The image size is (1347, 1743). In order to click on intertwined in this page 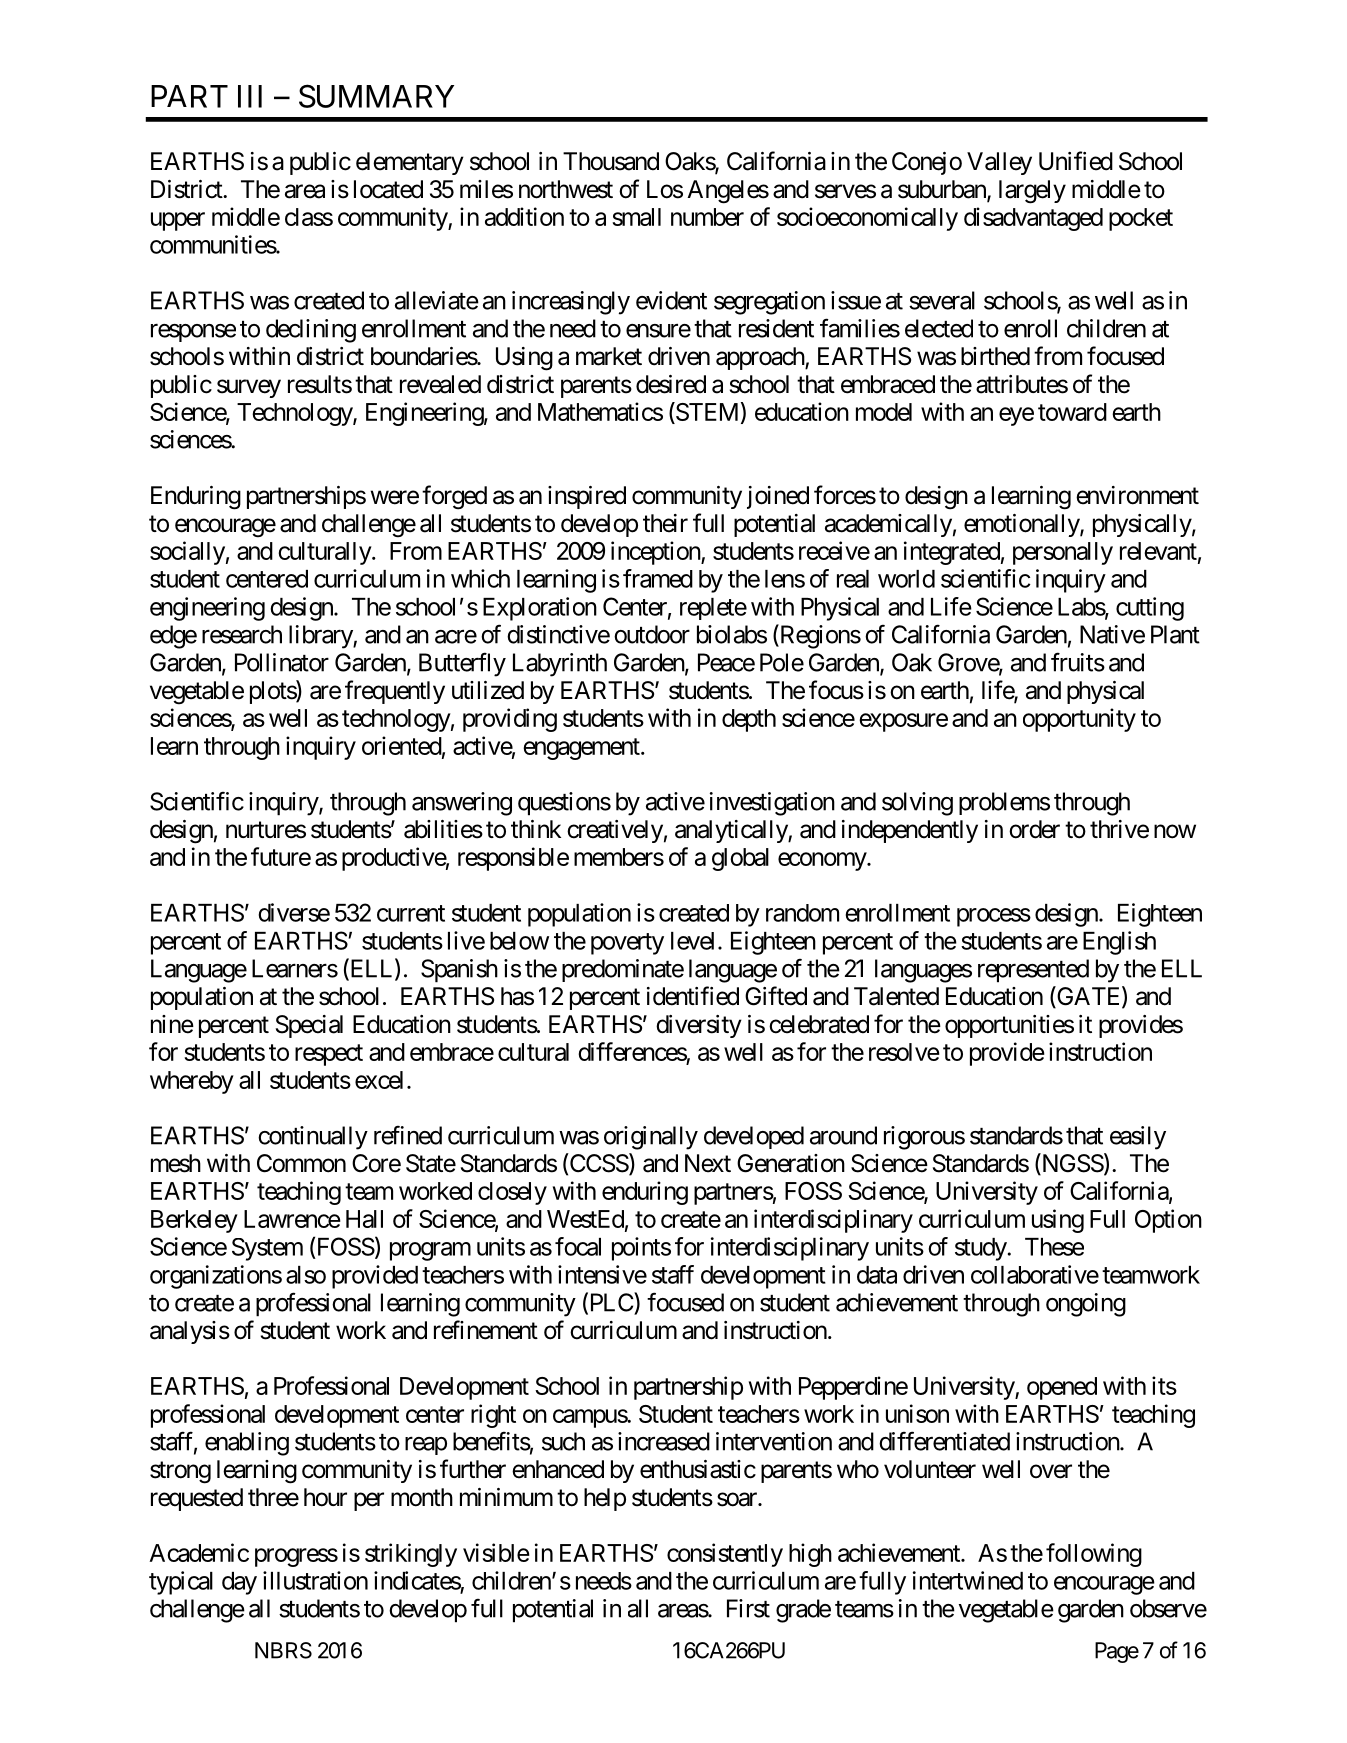, I will do `click(968, 1580)`.
